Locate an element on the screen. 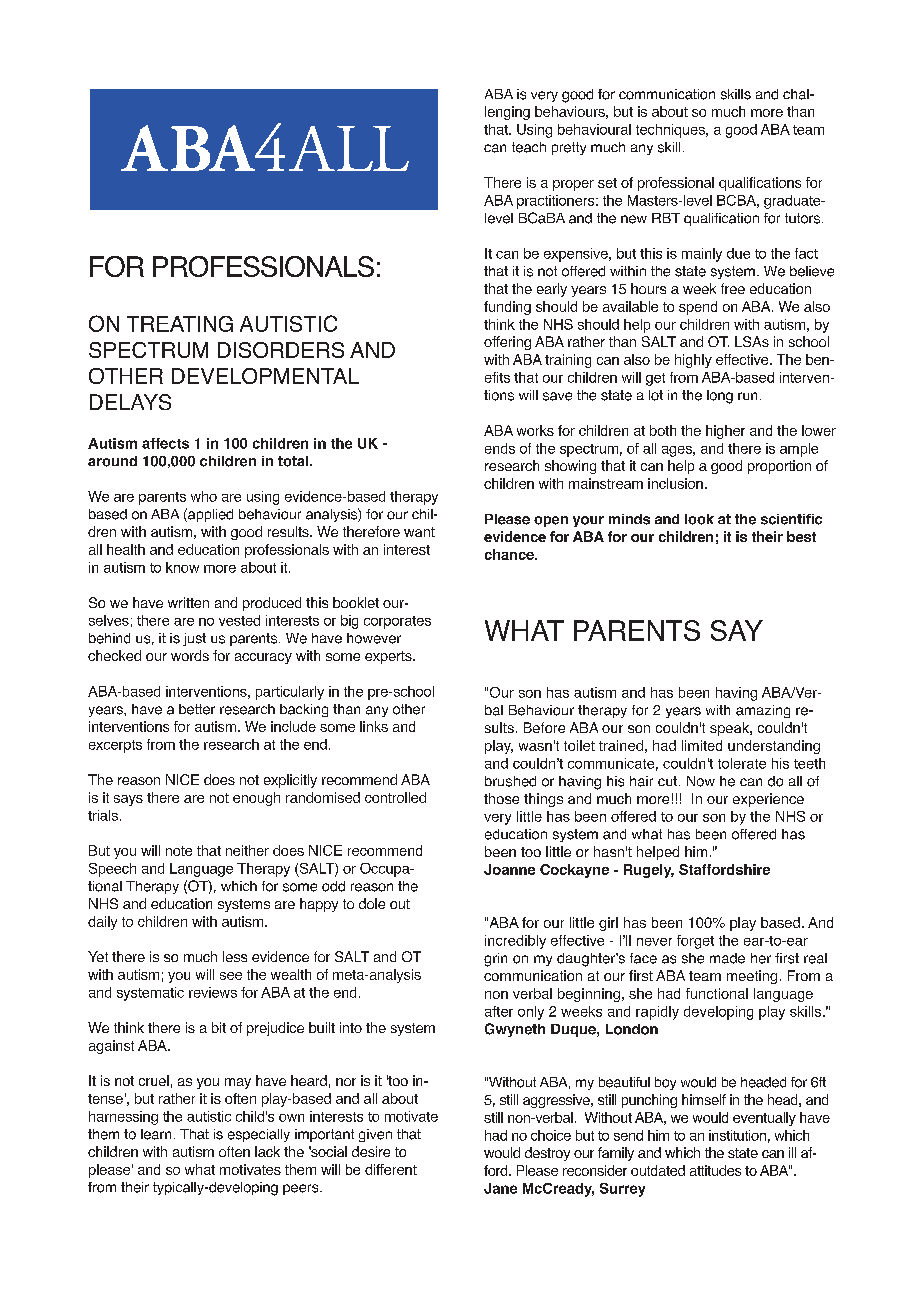 Image resolution: width=924 pixels, height=1308 pixels. RBT is located at coordinates (666, 218).
